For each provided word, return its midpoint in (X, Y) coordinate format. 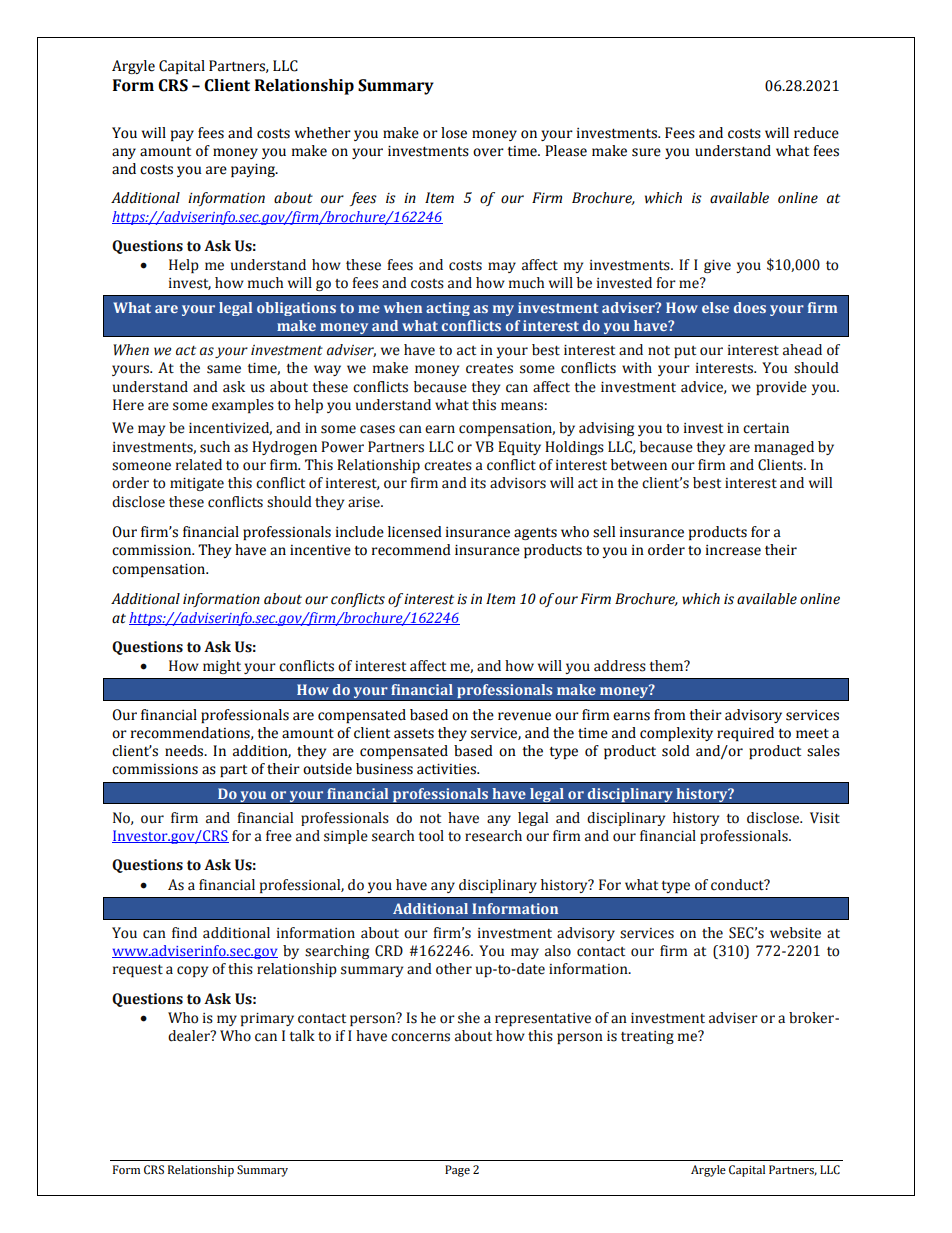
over (488, 152)
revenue (524, 716)
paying (254, 170)
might (222, 667)
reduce (816, 133)
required (745, 734)
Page (457, 1171)
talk (302, 1036)
